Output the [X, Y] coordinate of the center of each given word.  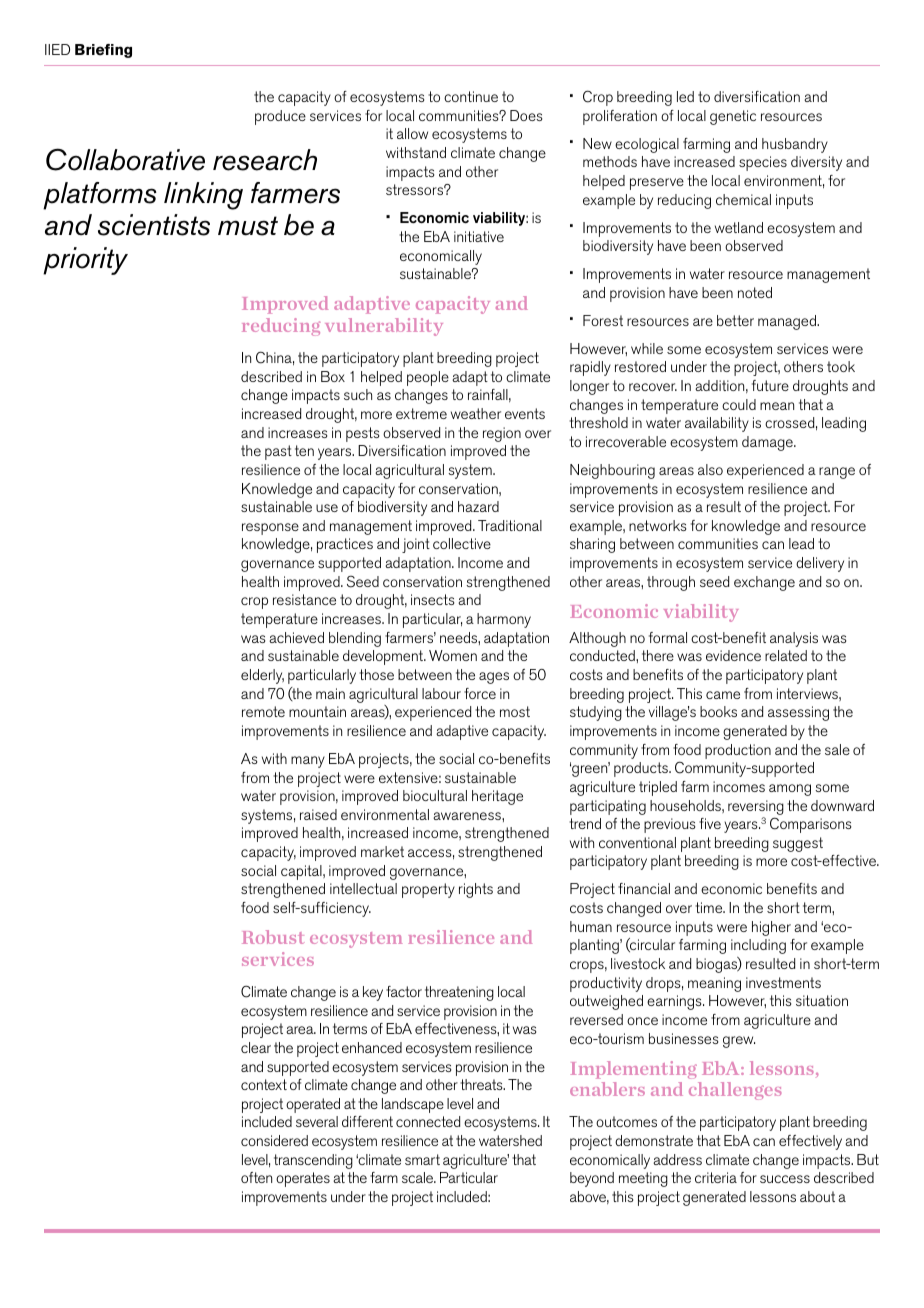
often [256, 1177]
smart [422, 1159]
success [785, 1179]
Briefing [103, 51]
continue [471, 96]
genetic [733, 117]
